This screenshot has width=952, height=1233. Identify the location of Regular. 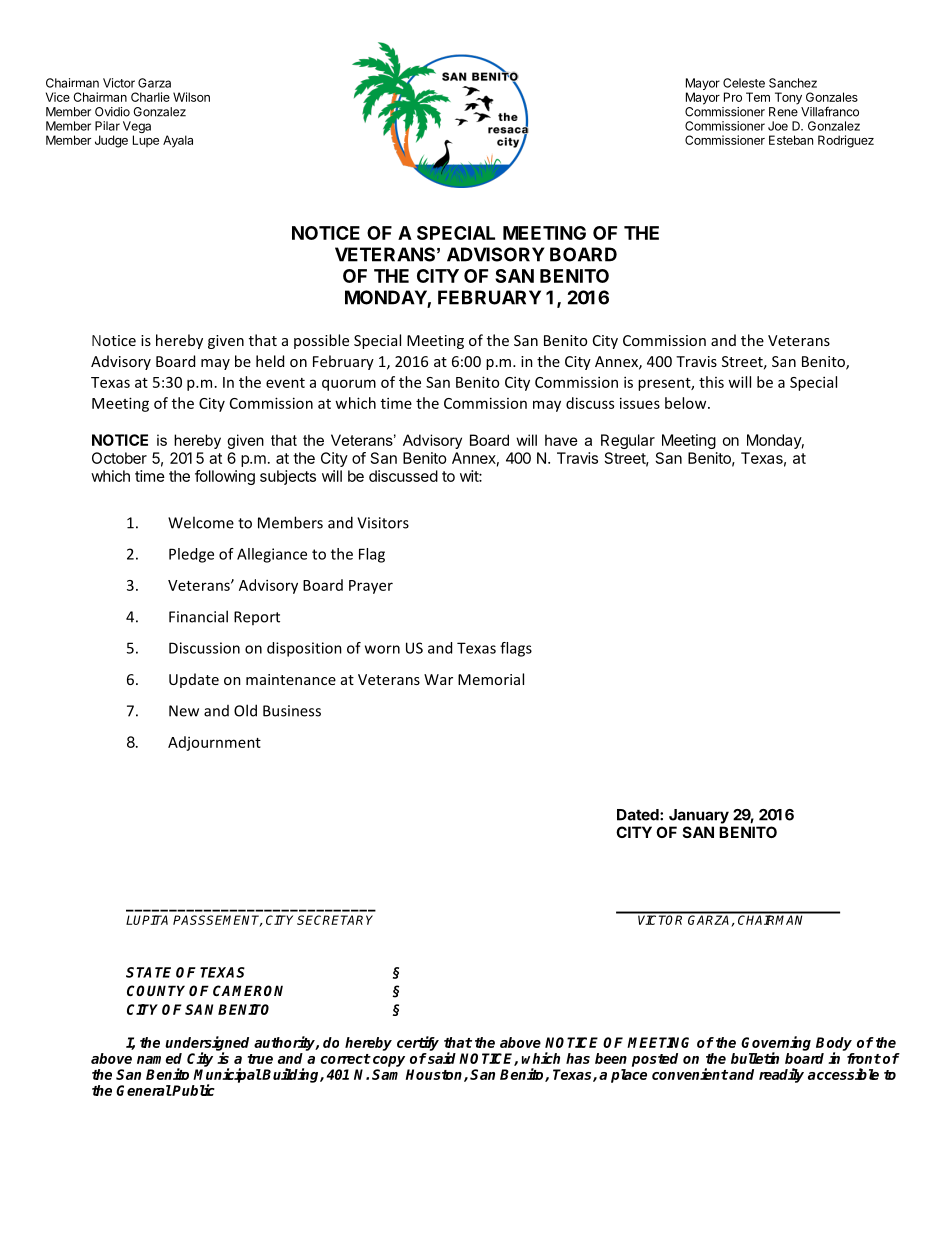
(628, 441).
